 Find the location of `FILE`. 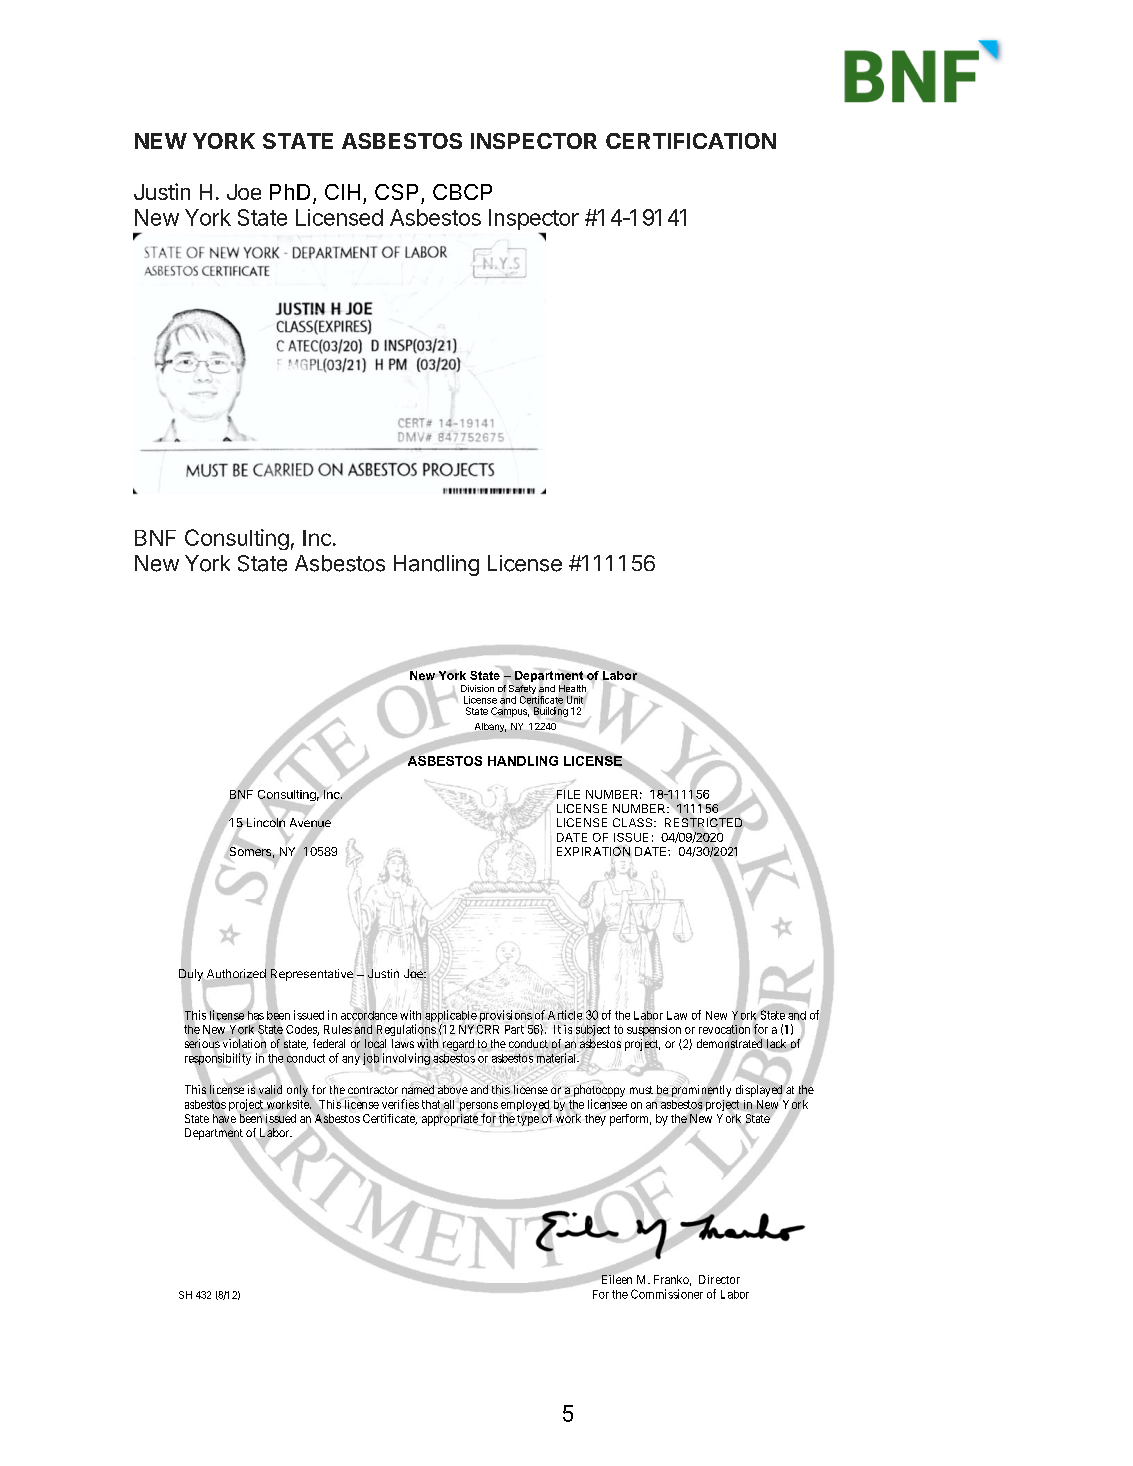

FILE is located at coordinates (567, 794).
